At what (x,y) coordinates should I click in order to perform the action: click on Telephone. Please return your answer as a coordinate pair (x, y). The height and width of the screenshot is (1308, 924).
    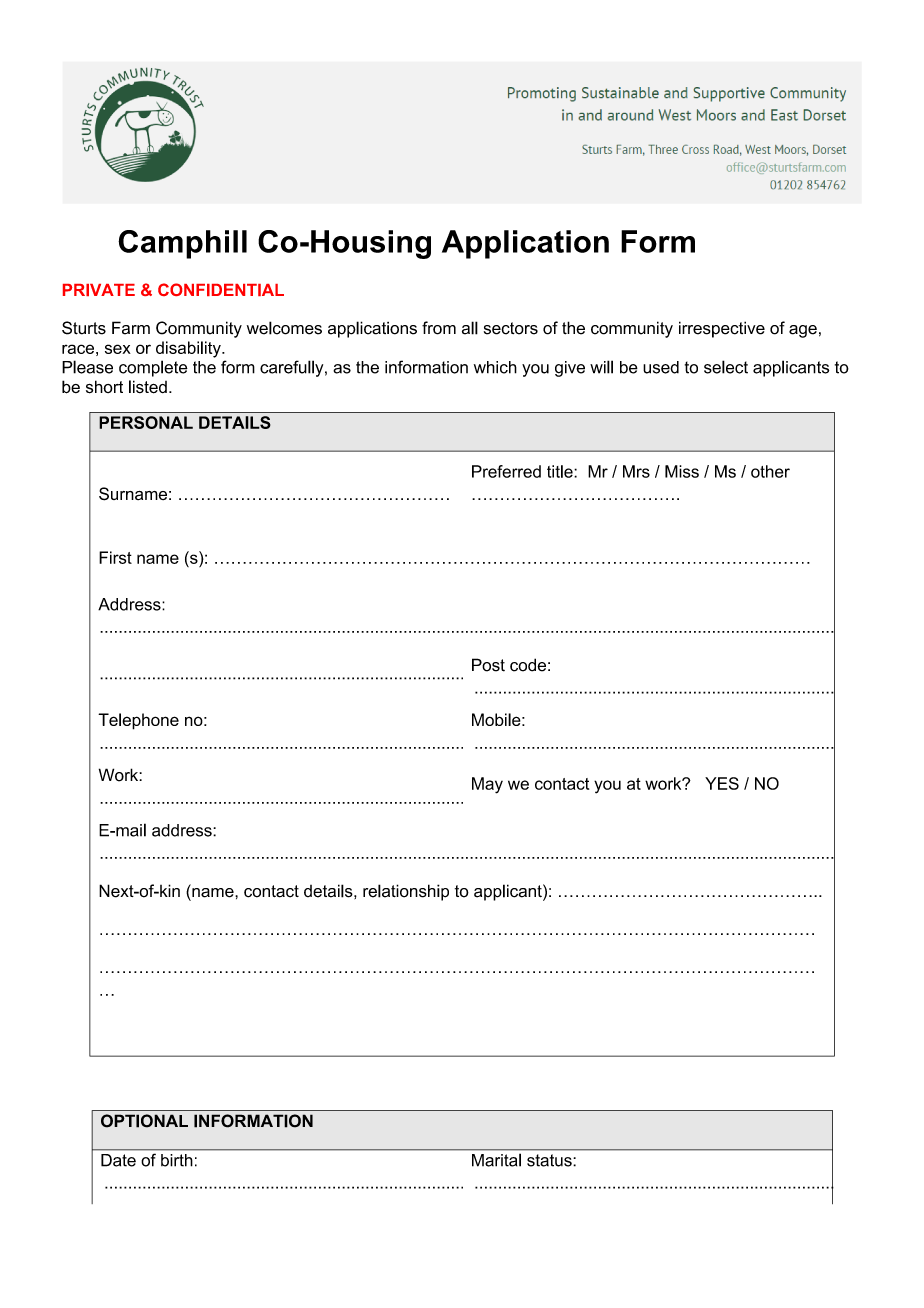
    Looking at the image, I should click on (138, 721).
